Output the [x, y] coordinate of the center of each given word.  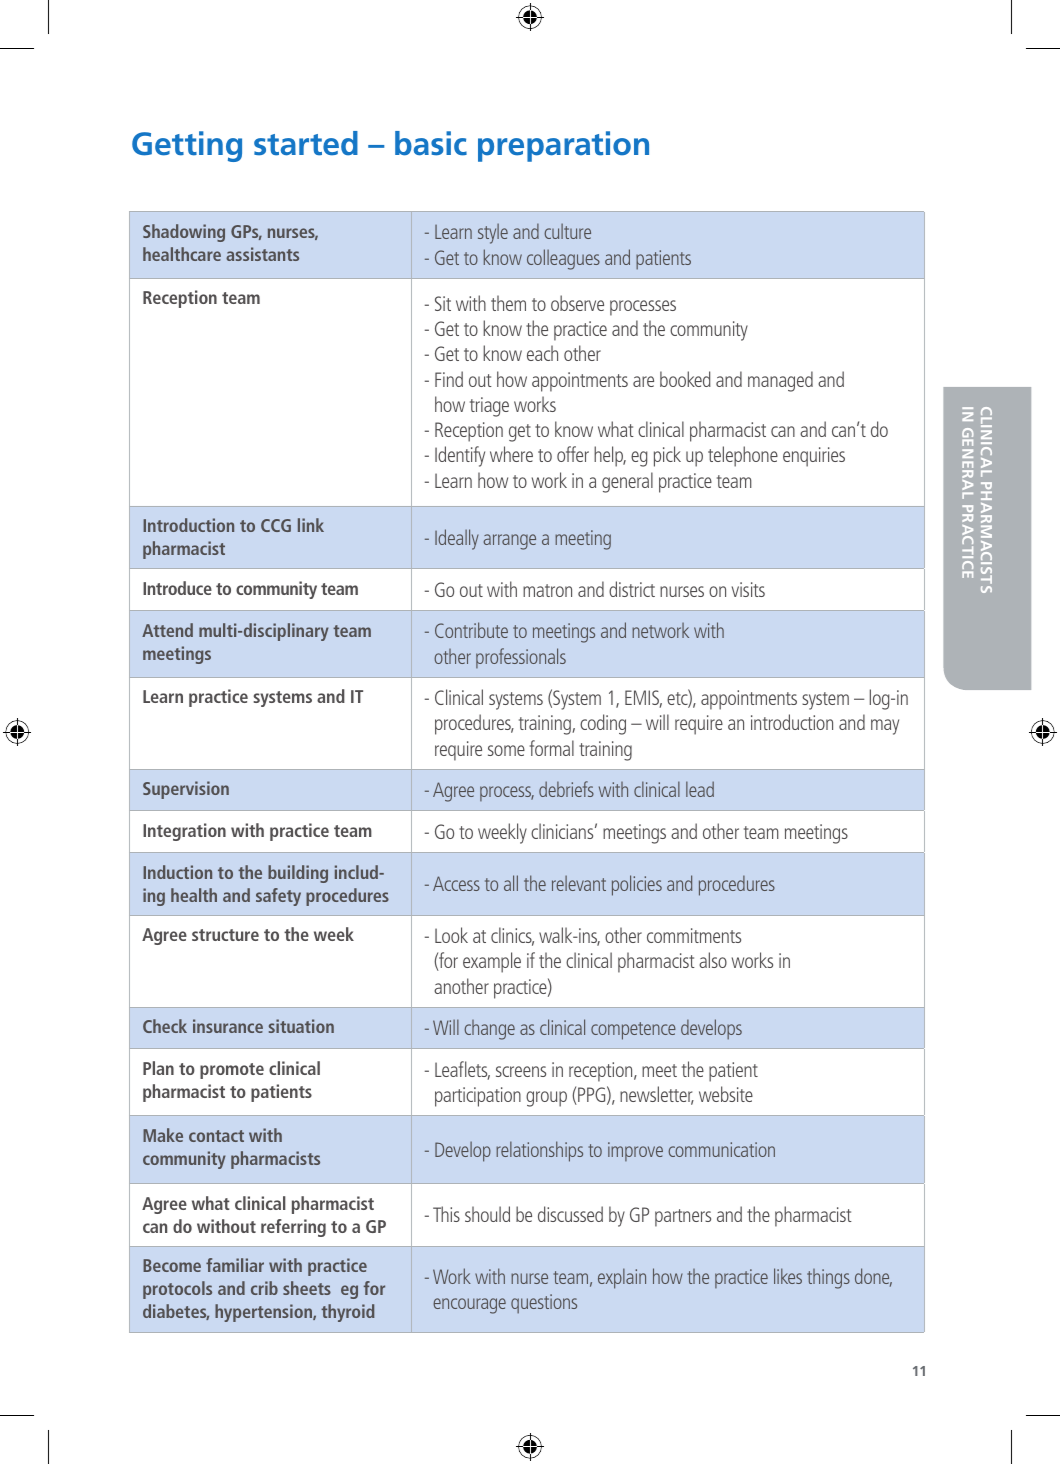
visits [748, 589]
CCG [276, 525]
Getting [187, 146]
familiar [235, 1265]
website [726, 1094]
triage [489, 407]
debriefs [566, 789]
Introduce [177, 588]
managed [780, 381]
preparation [563, 146]
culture [567, 231]
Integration [184, 832]
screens [521, 1071]
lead [700, 789]
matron [547, 590]
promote [232, 1071]
